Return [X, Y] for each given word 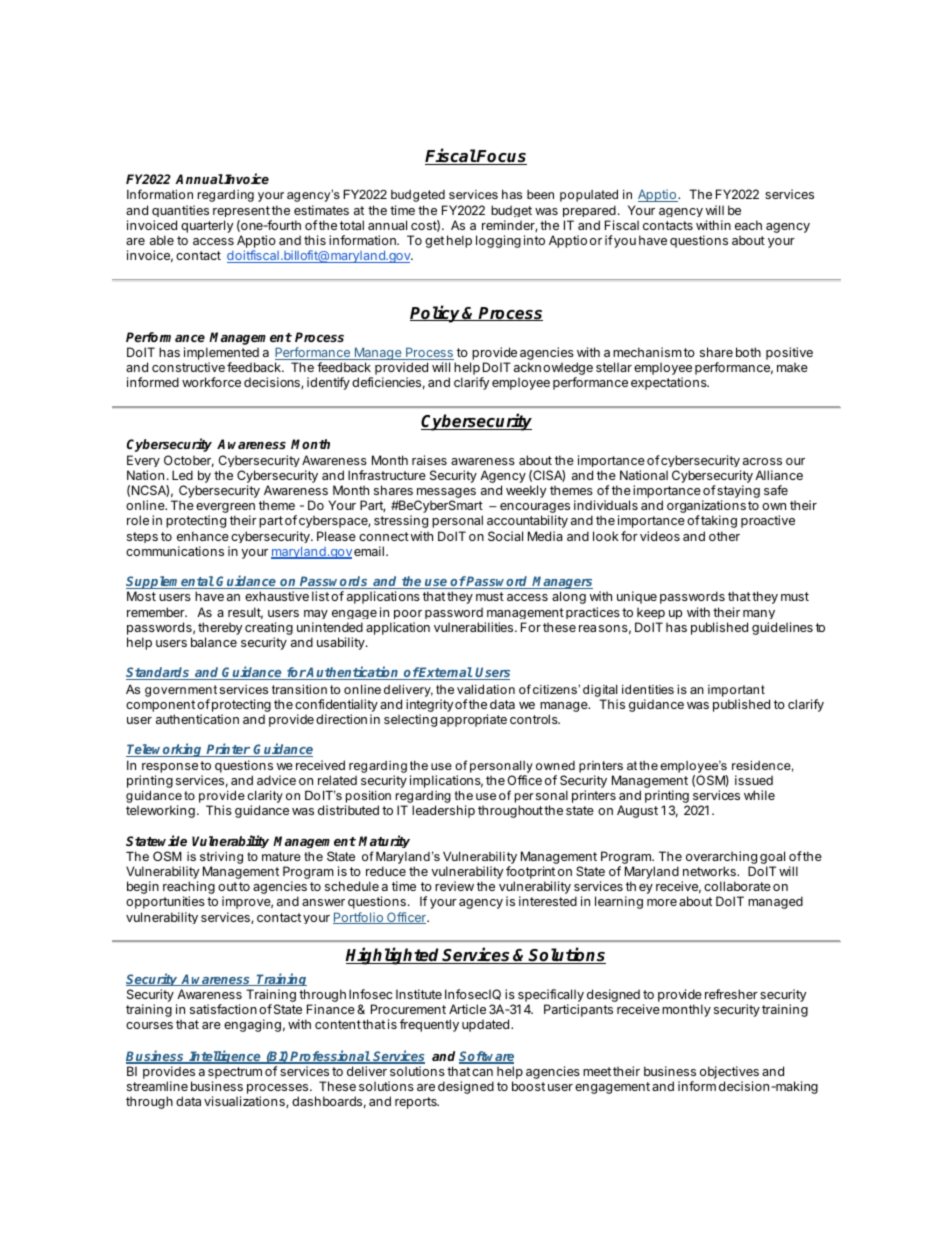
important [736, 691]
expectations [670, 383]
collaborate [737, 886]
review [454, 886]
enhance [203, 536]
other [724, 536]
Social [505, 536]
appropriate [473, 720]
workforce [211, 382]
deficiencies [386, 382]
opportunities [165, 902]
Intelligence [225, 1057]
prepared [589, 211]
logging [498, 241]
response [170, 768]
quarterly [207, 226]
